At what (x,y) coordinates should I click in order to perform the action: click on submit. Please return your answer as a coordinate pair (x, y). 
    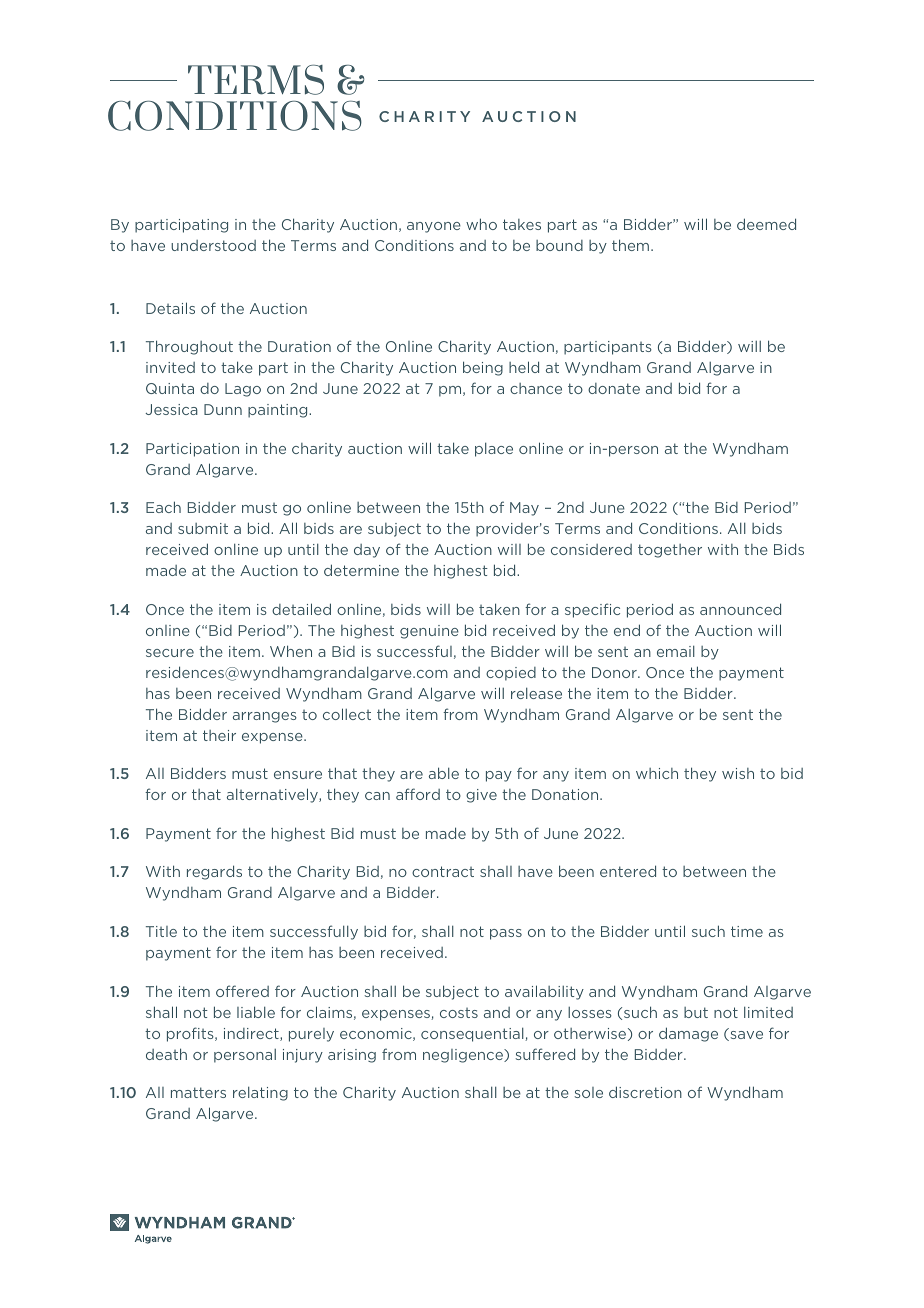
    Looking at the image, I should click on (203, 528).
